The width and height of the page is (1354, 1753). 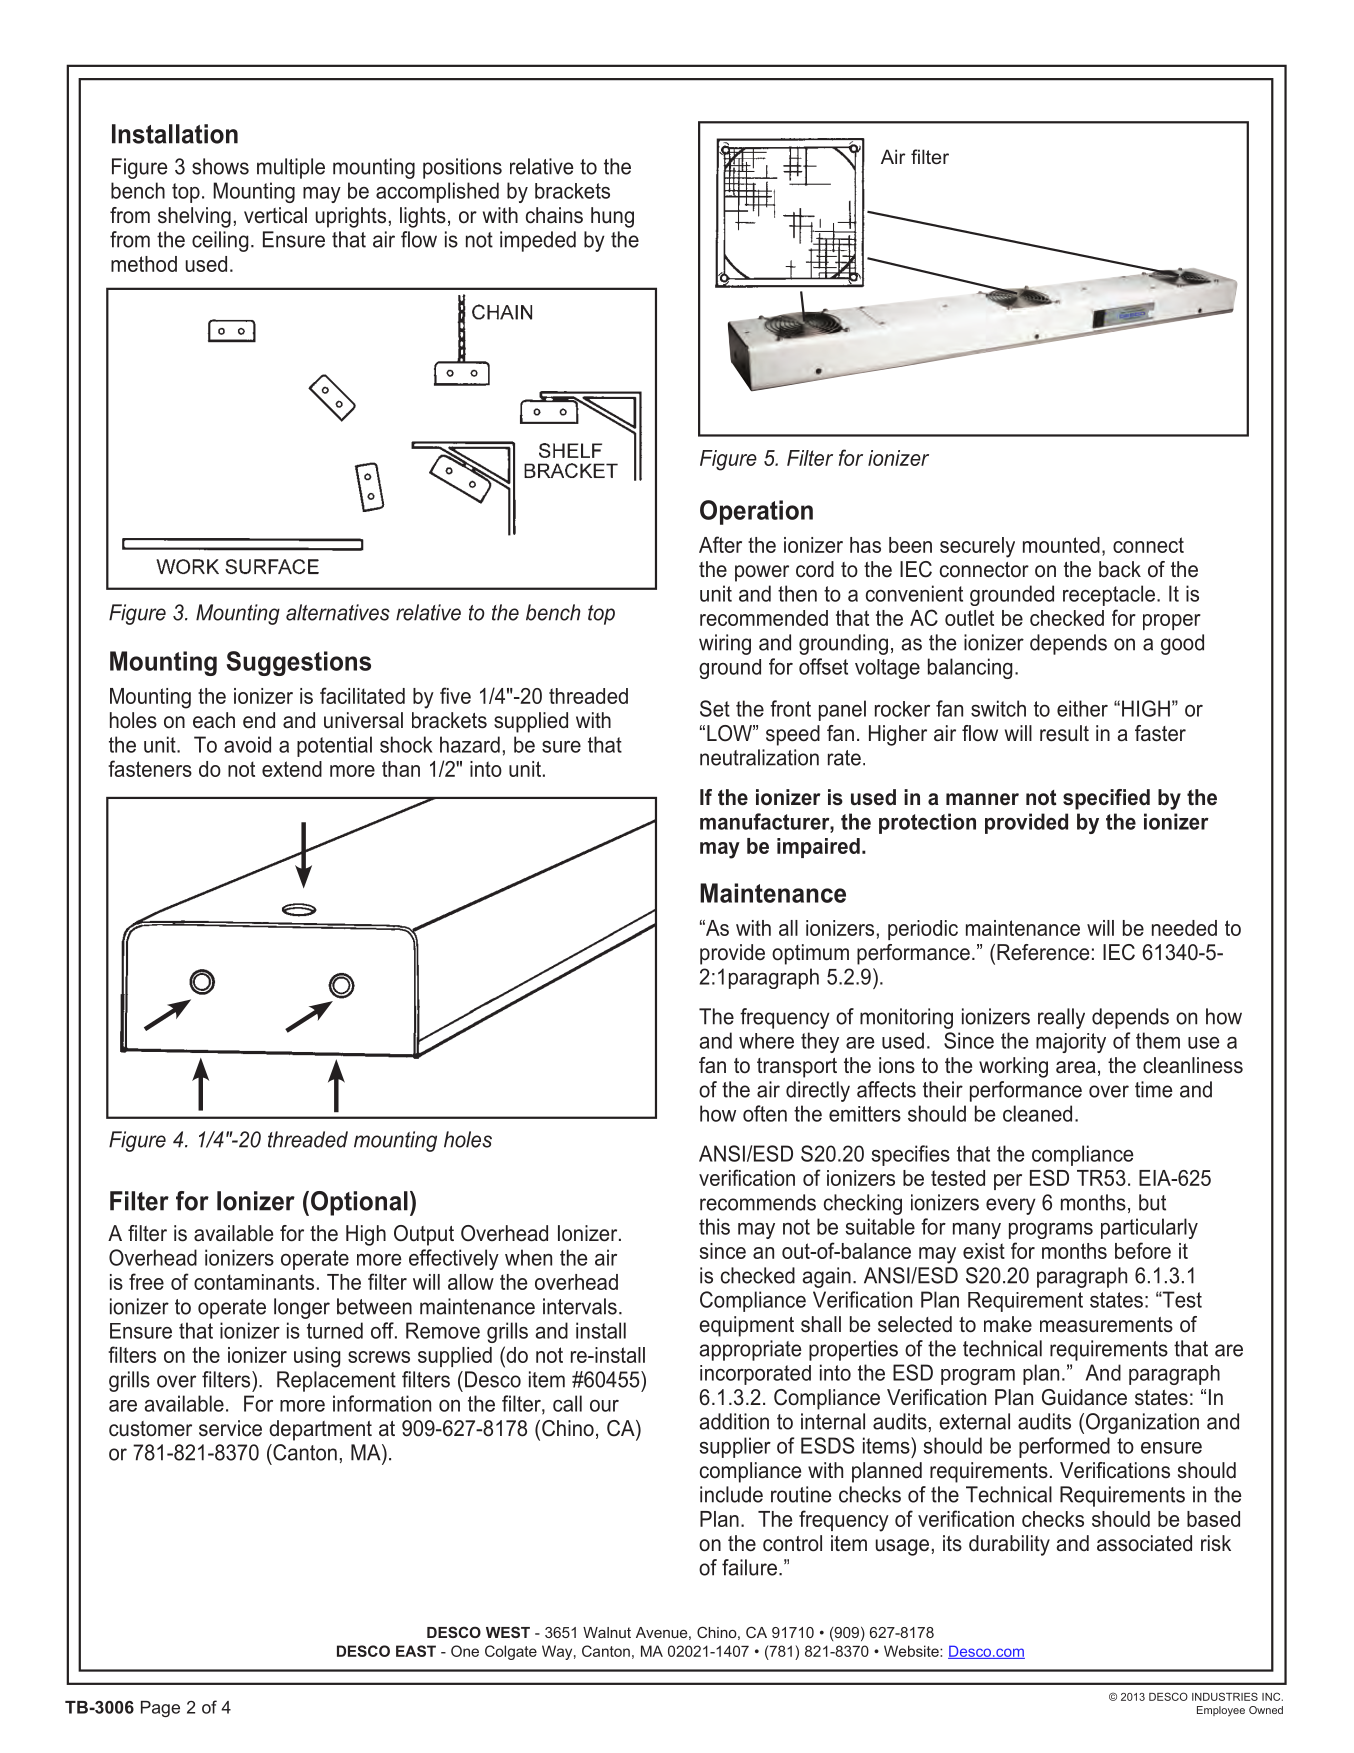 What do you see at coordinates (1225, 1696) in the page?
I see `INDUSTRIES` at bounding box center [1225, 1696].
